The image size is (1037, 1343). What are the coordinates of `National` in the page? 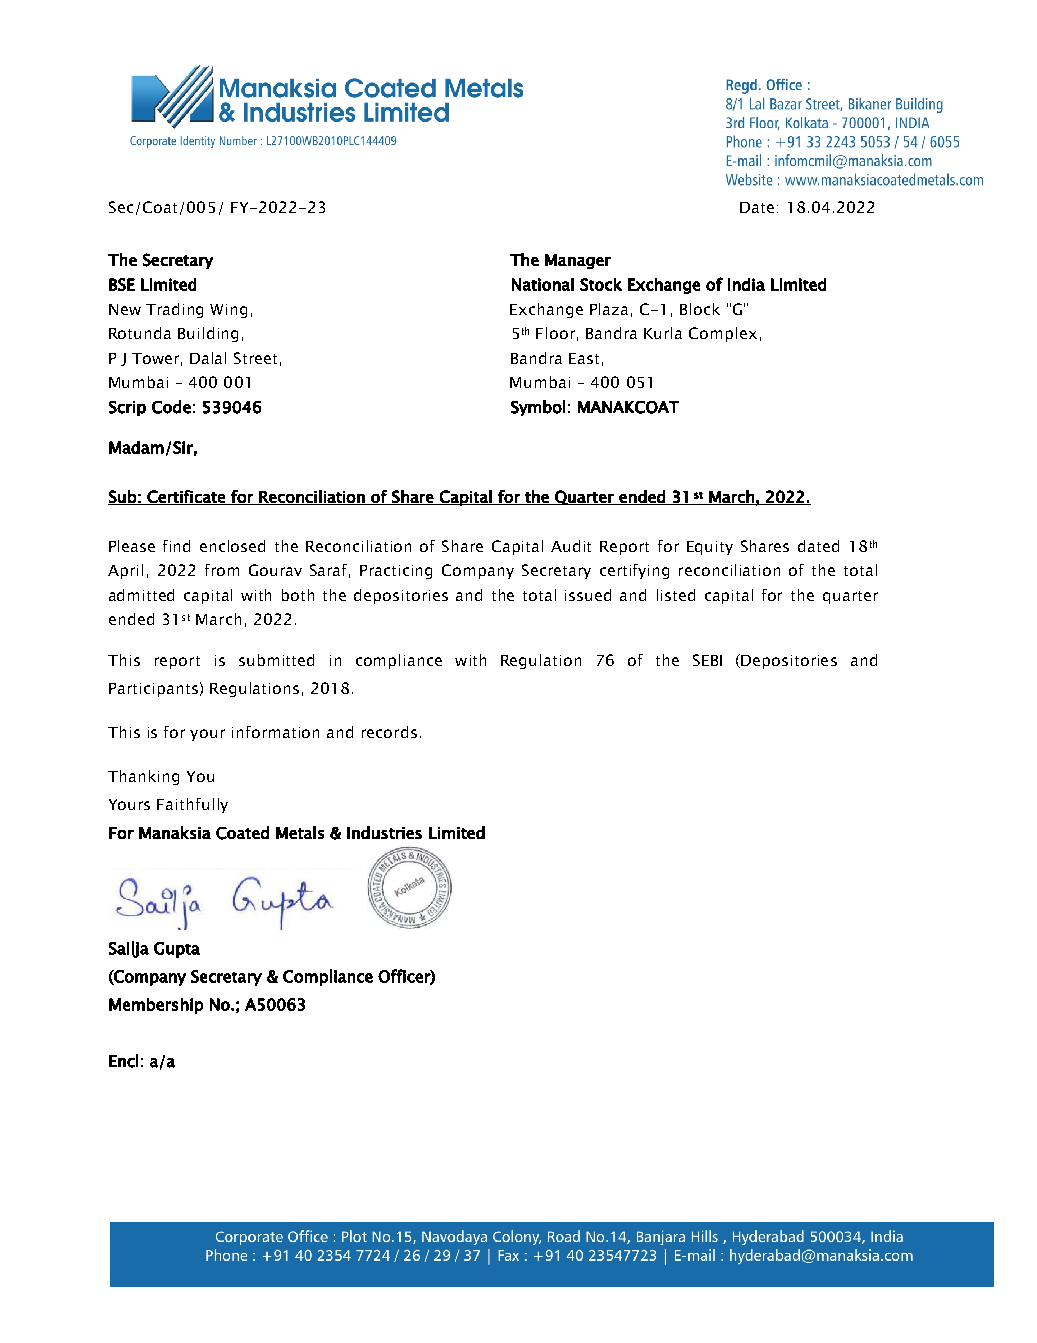 It's located at (543, 284).
